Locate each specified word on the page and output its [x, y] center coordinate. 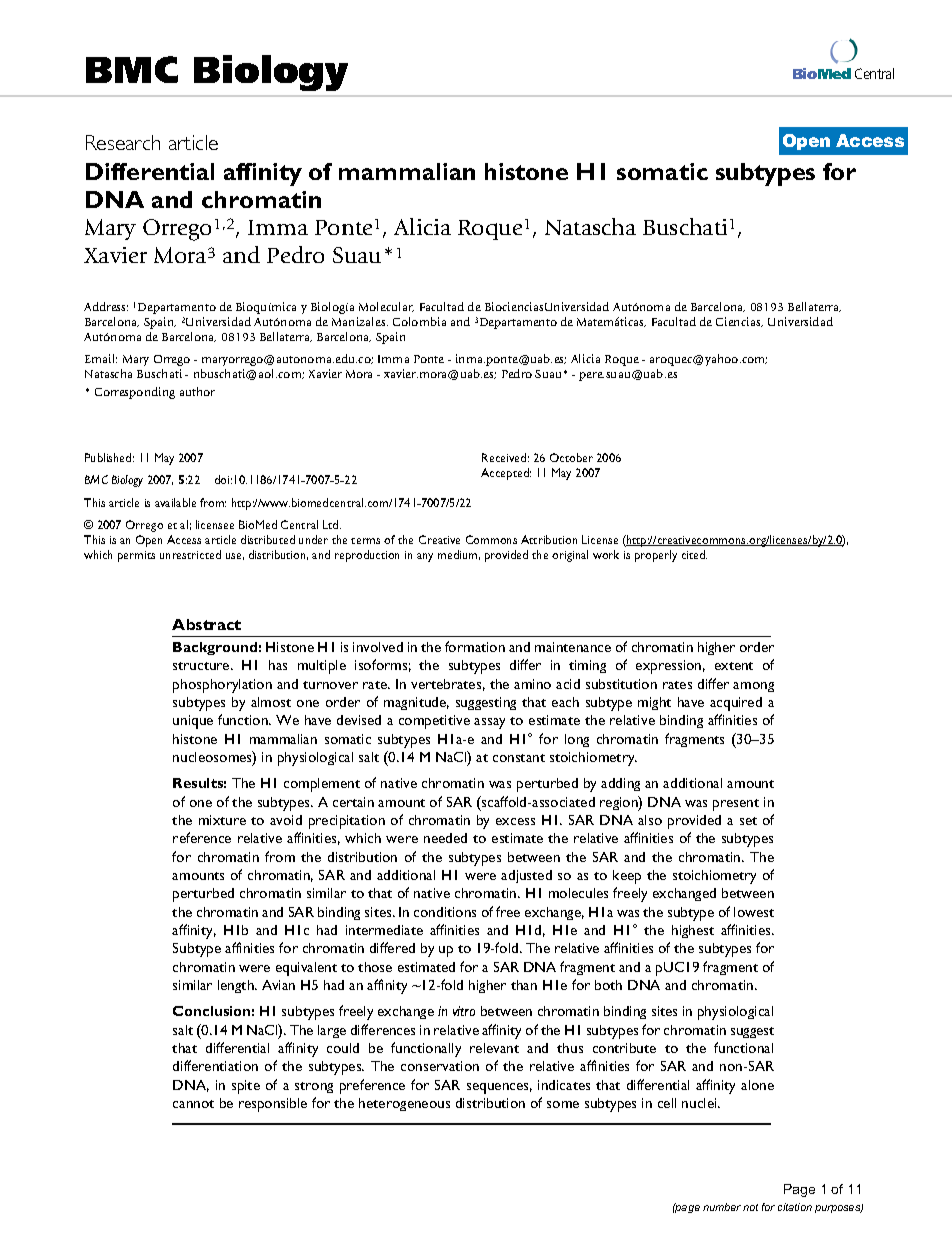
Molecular [386, 307]
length [237, 986]
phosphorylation [222, 686]
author [197, 391]
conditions [445, 912]
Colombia [419, 321]
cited [694, 554]
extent [734, 666]
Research [123, 142]
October [571, 457]
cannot [193, 1104]
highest [693, 931]
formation [475, 646]
